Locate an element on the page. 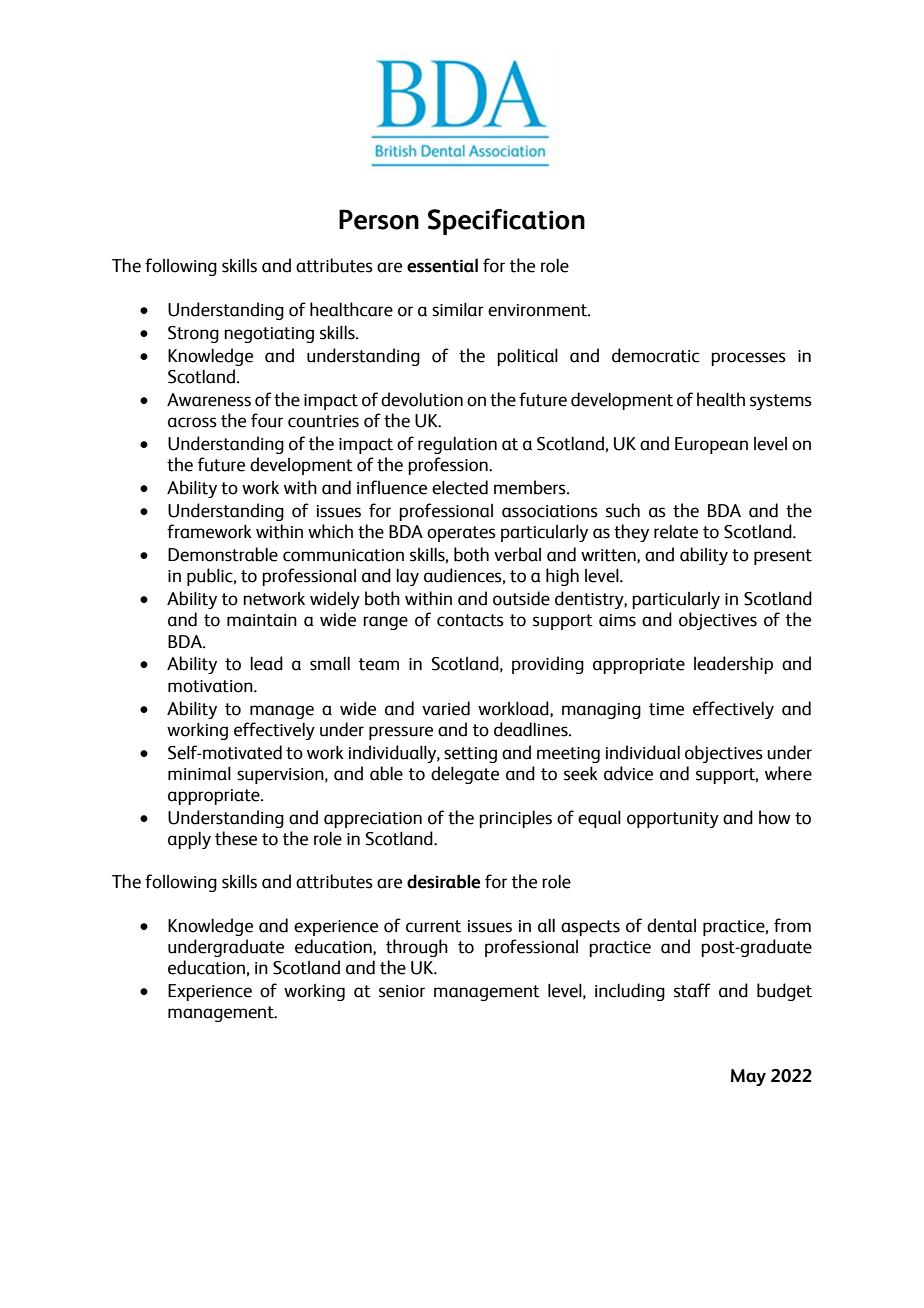  including is located at coordinates (630, 992).
